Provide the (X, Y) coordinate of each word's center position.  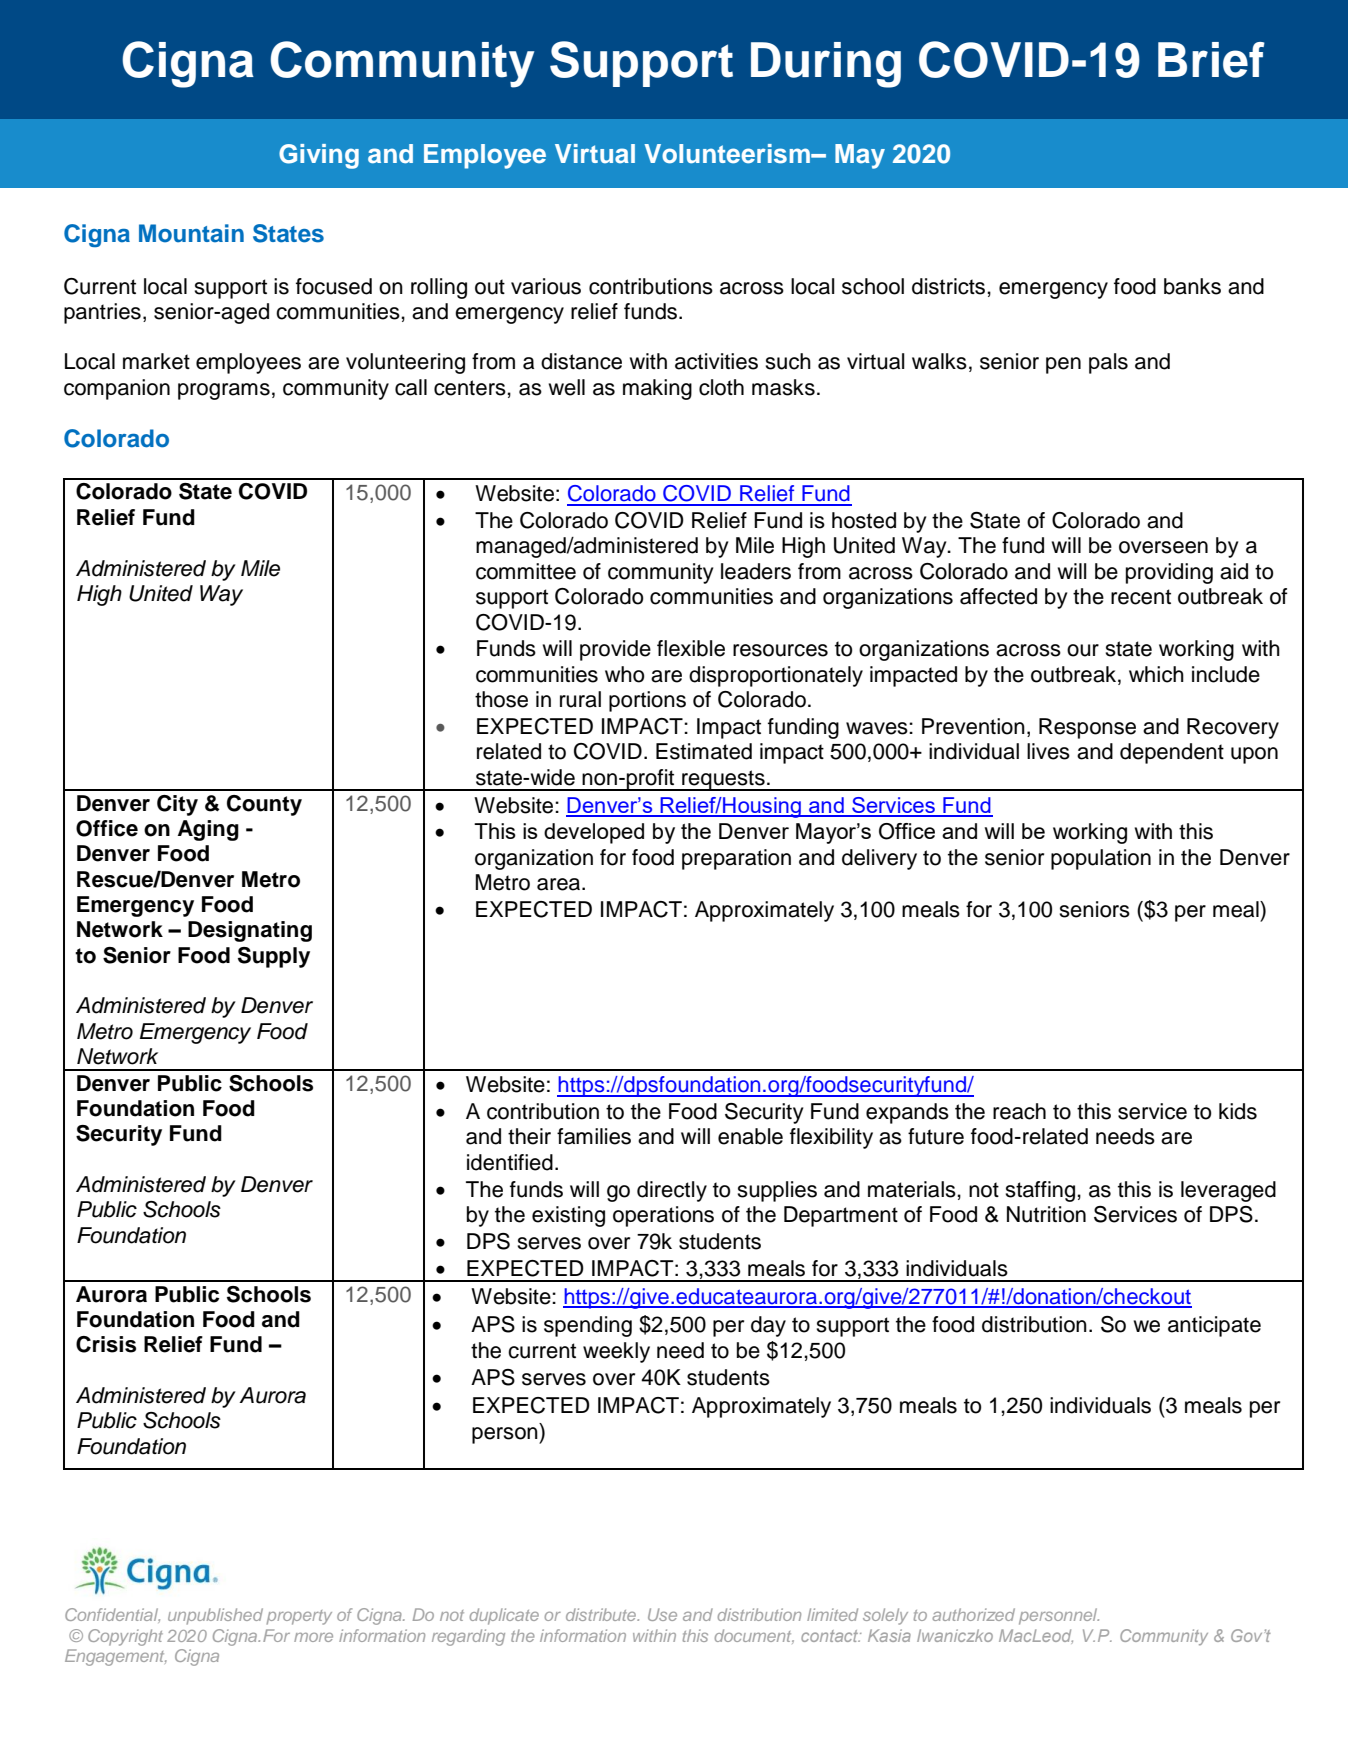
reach (1019, 1111)
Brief (1211, 60)
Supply (274, 957)
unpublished (215, 1616)
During (826, 65)
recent (1141, 597)
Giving (319, 156)
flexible (691, 648)
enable (750, 1136)
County (264, 805)
